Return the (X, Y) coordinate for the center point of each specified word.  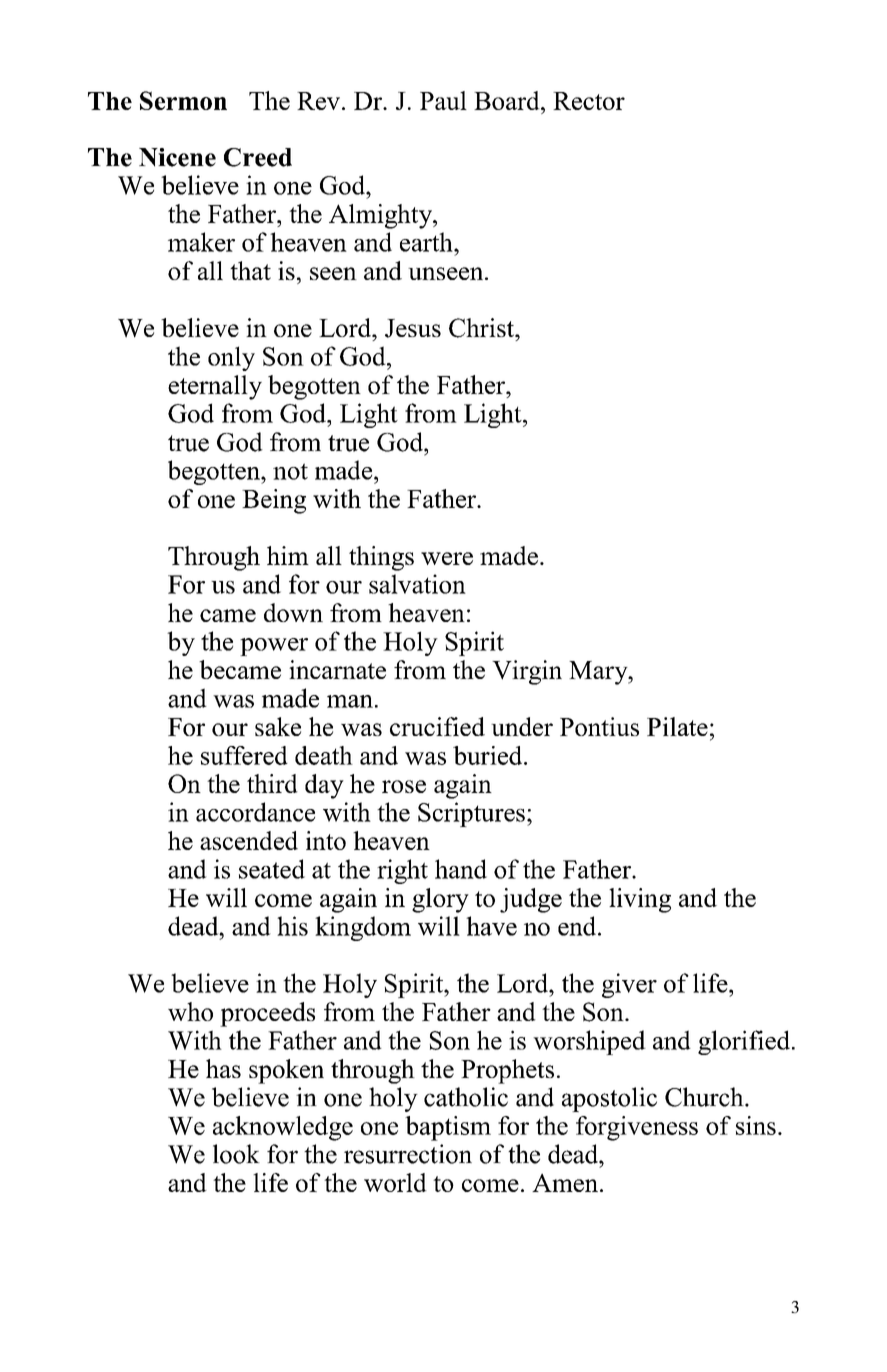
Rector (589, 101)
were (447, 558)
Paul (443, 100)
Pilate (677, 726)
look (236, 1154)
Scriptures (471, 814)
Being (274, 501)
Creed (258, 157)
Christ (483, 328)
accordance (255, 812)
